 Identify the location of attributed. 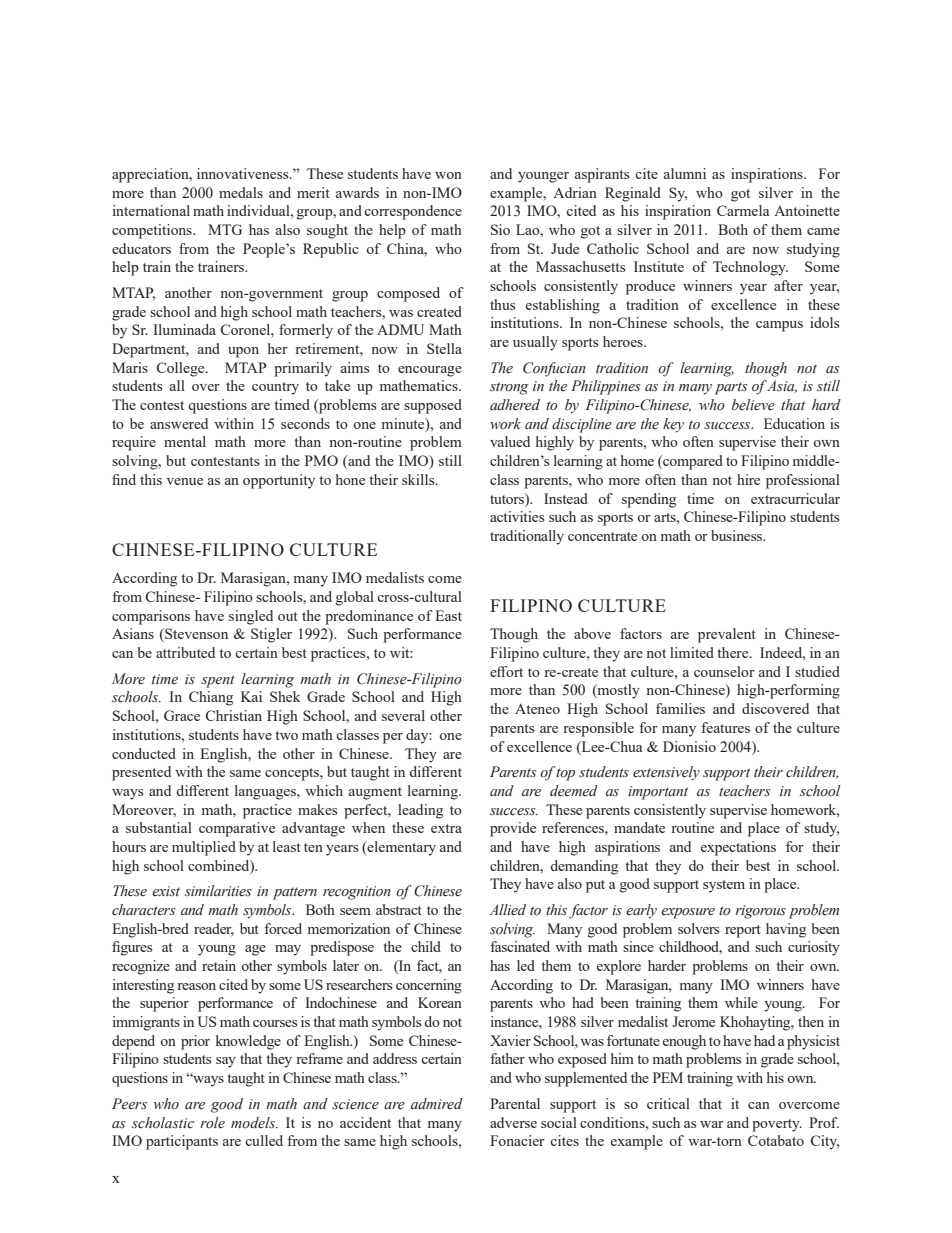
(185, 652).
